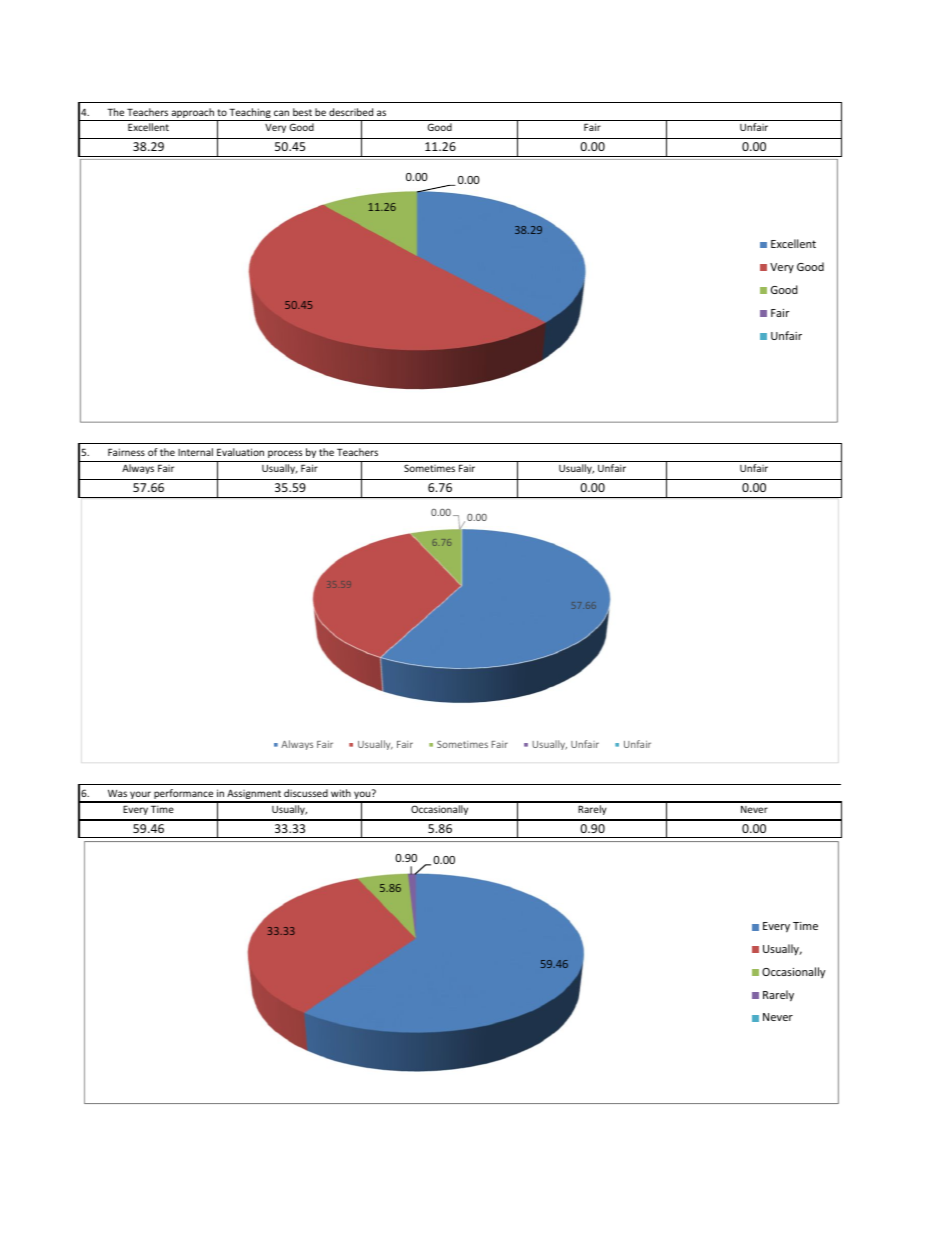  I want to click on best, so click(302, 112).
